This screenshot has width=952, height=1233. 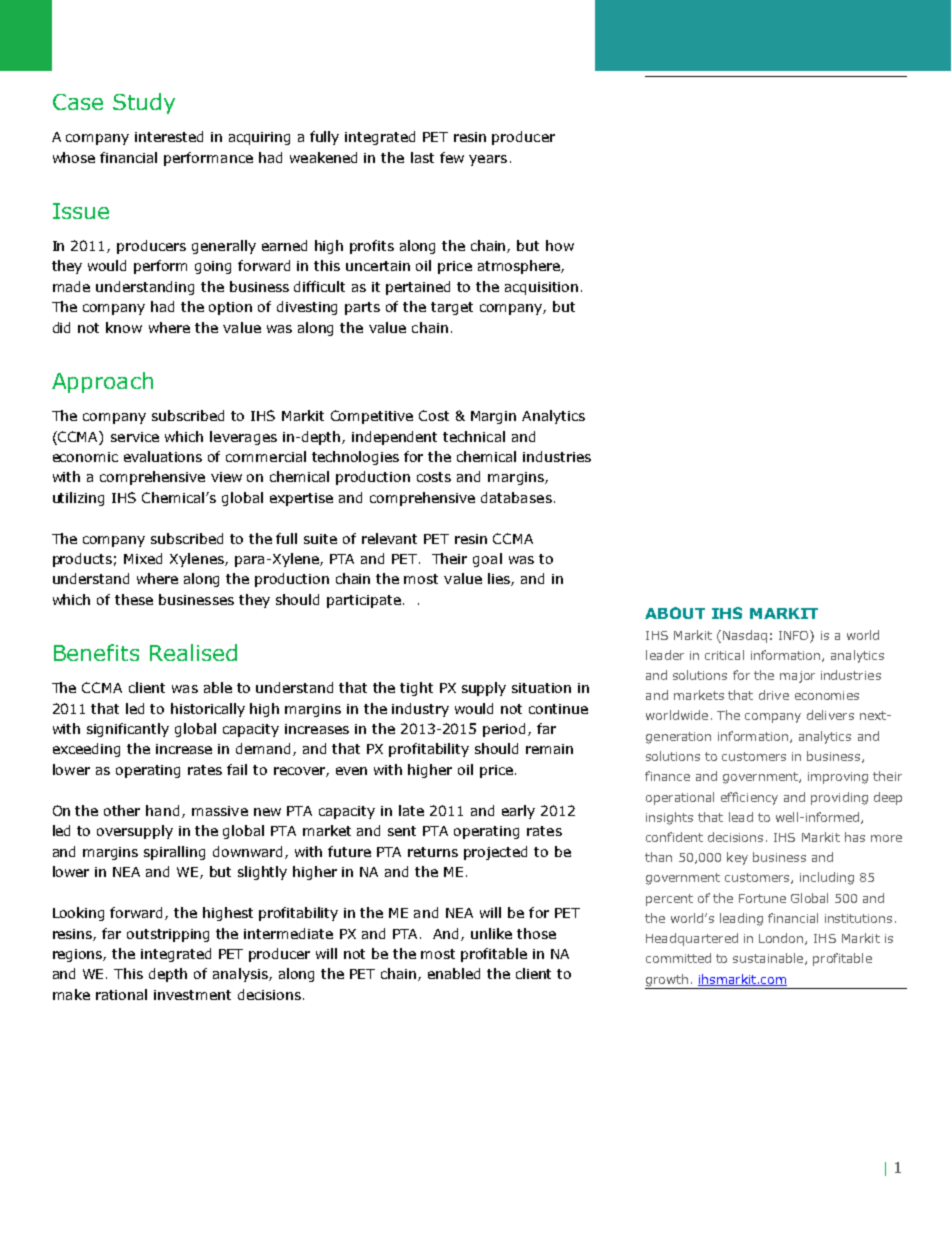 I want to click on know, so click(x=124, y=327).
